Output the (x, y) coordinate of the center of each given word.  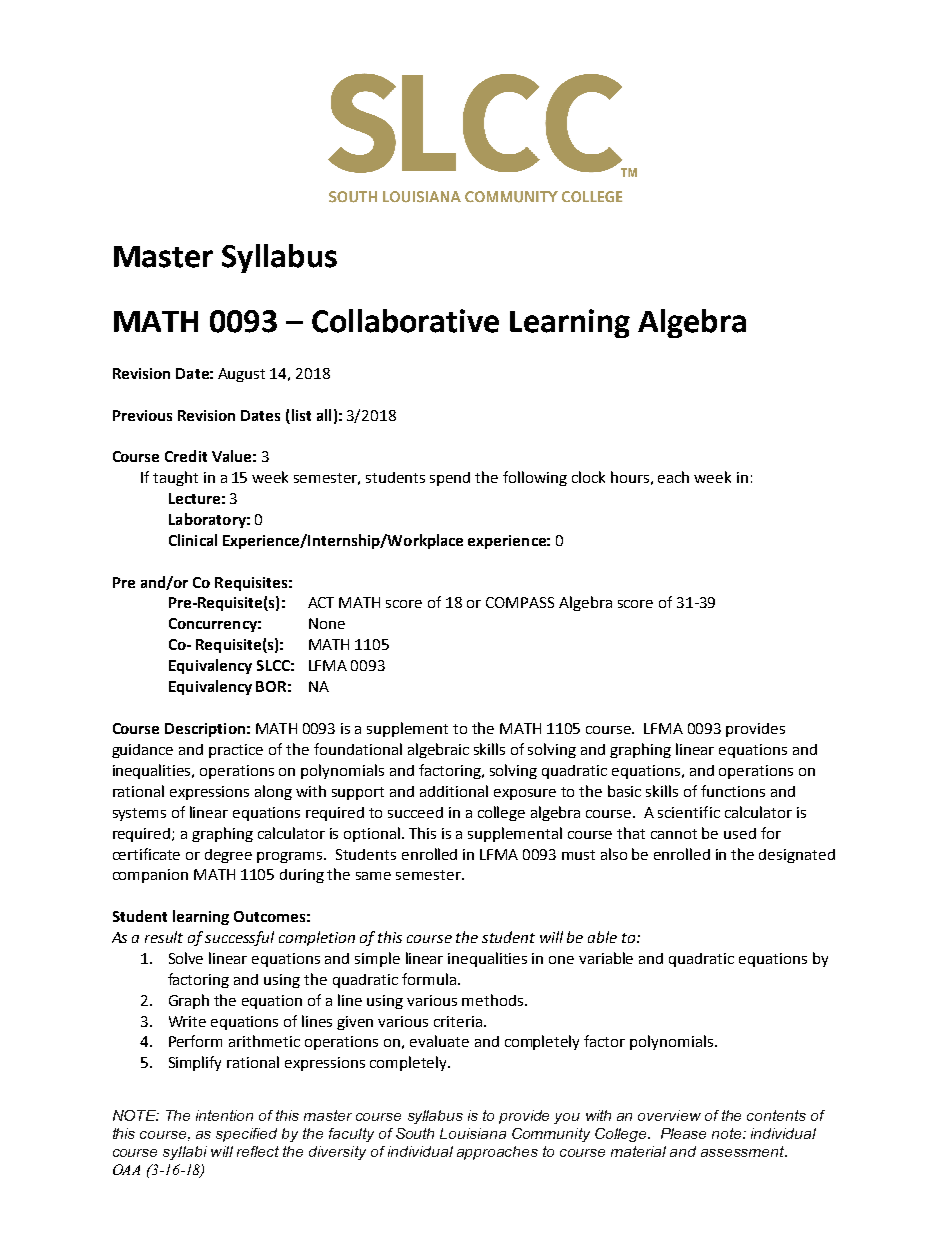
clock (588, 477)
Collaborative (405, 321)
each (673, 477)
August (241, 375)
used (740, 833)
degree (228, 856)
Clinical (193, 540)
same (373, 876)
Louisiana (473, 1133)
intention (224, 1115)
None (327, 623)
